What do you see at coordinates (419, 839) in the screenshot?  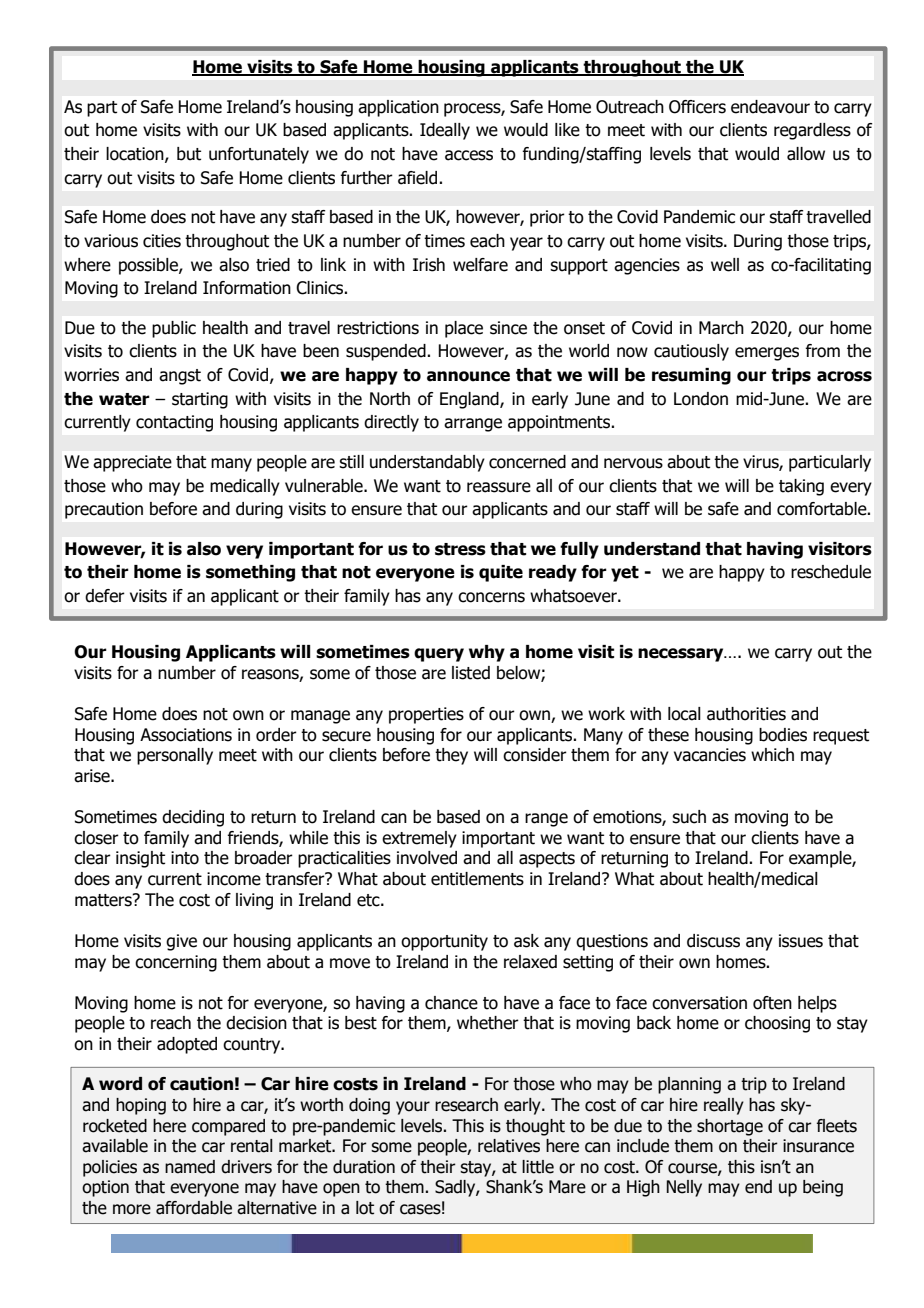 I see `extremely` at bounding box center [419, 839].
